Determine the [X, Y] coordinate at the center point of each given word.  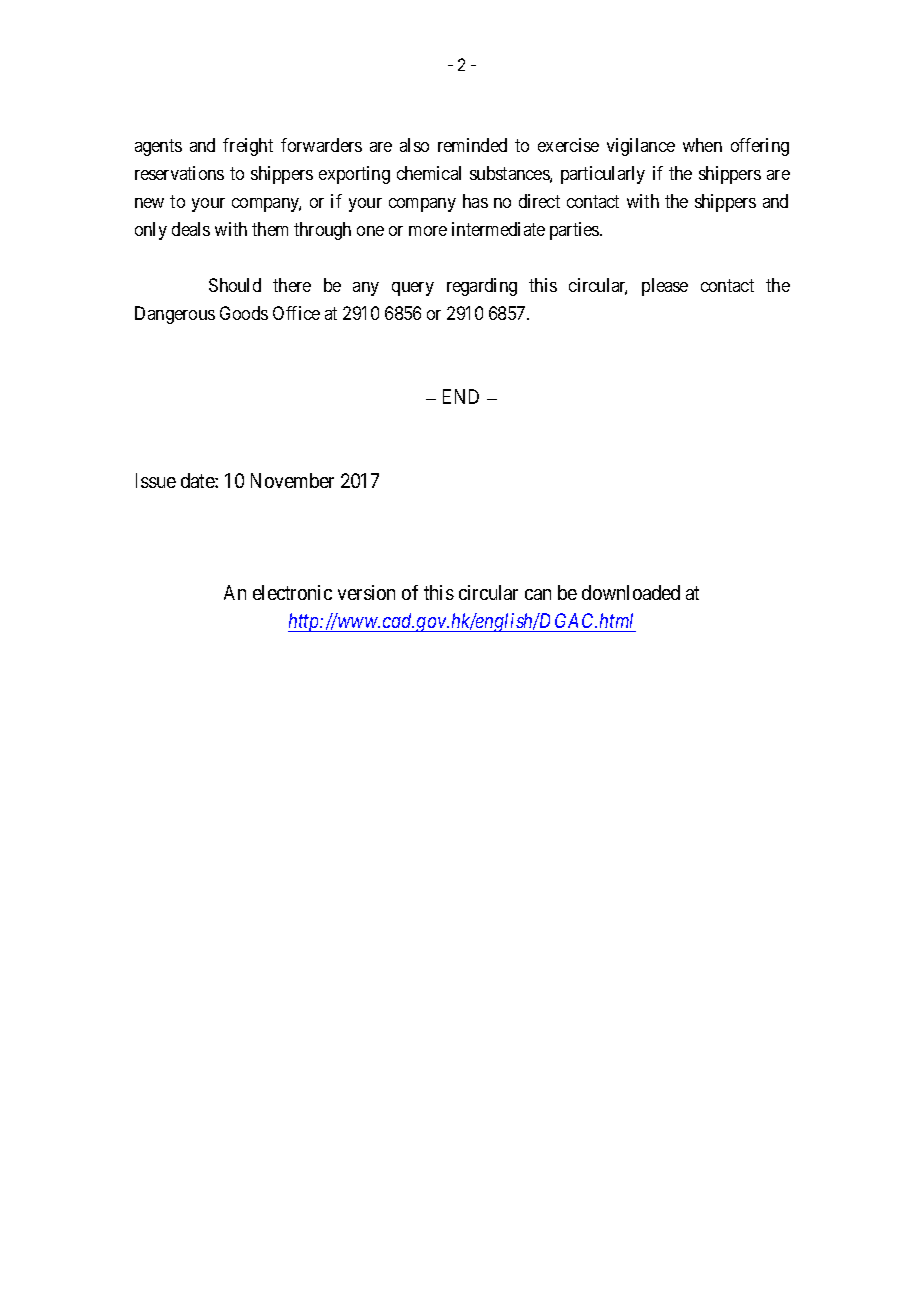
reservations [179, 173]
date [198, 480]
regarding [482, 287]
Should [235, 285]
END [461, 396]
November [292, 480]
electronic [292, 592]
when [702, 145]
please [665, 287]
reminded [472, 145]
